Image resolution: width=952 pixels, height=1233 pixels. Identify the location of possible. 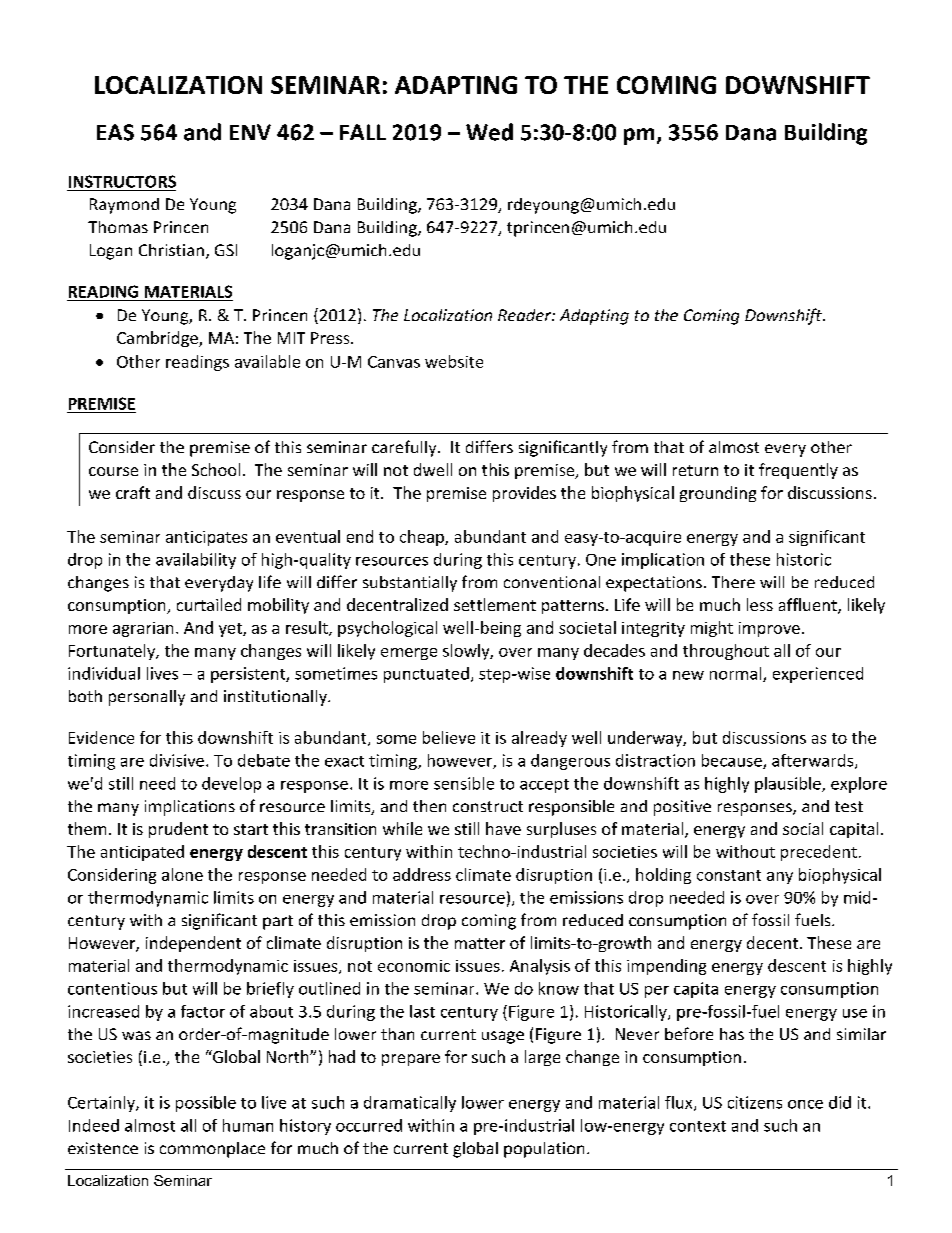
(206, 1104).
